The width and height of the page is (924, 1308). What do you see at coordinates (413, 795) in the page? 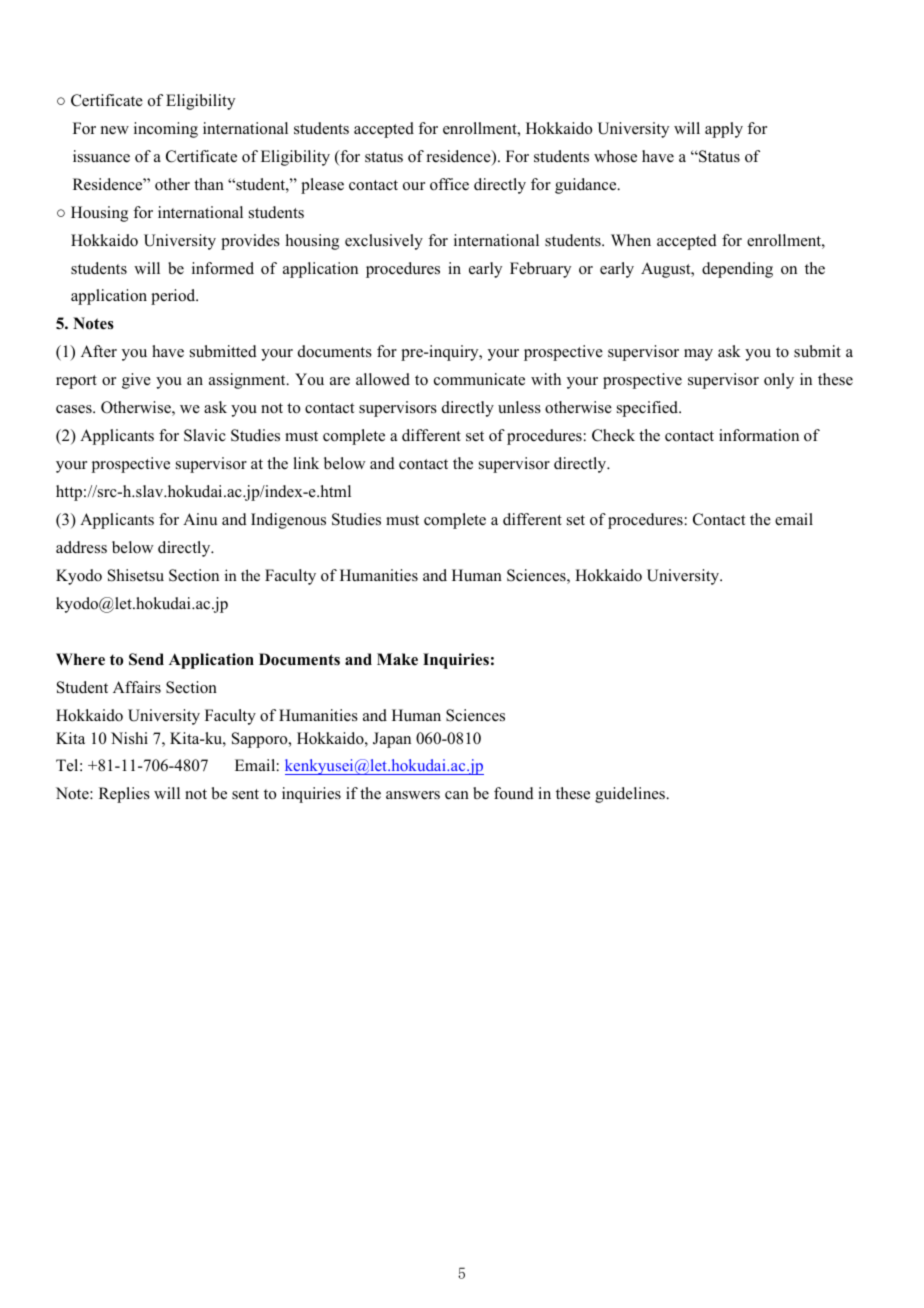
I see `answers` at bounding box center [413, 795].
